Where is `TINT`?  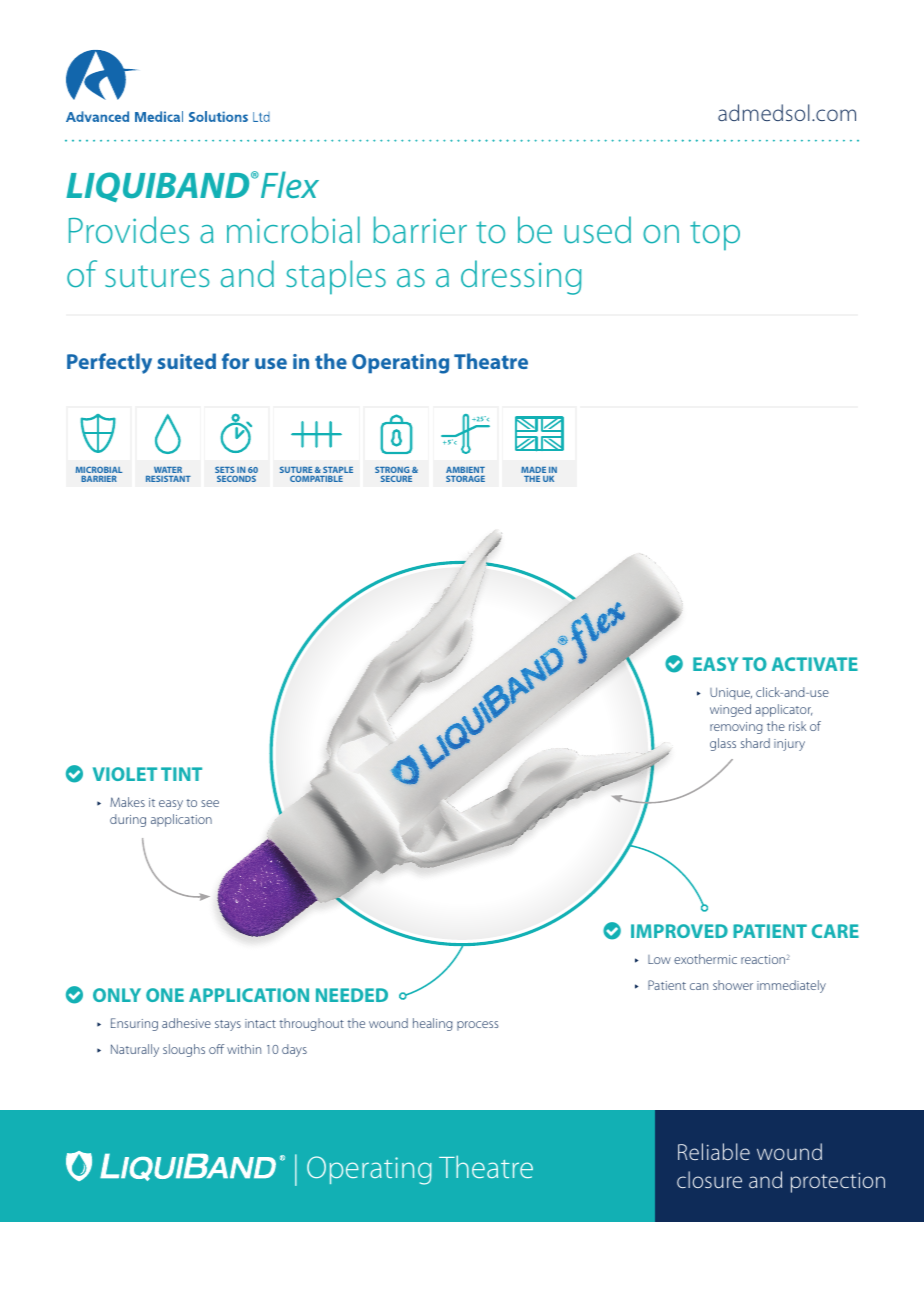 TINT is located at coordinates (181, 774).
